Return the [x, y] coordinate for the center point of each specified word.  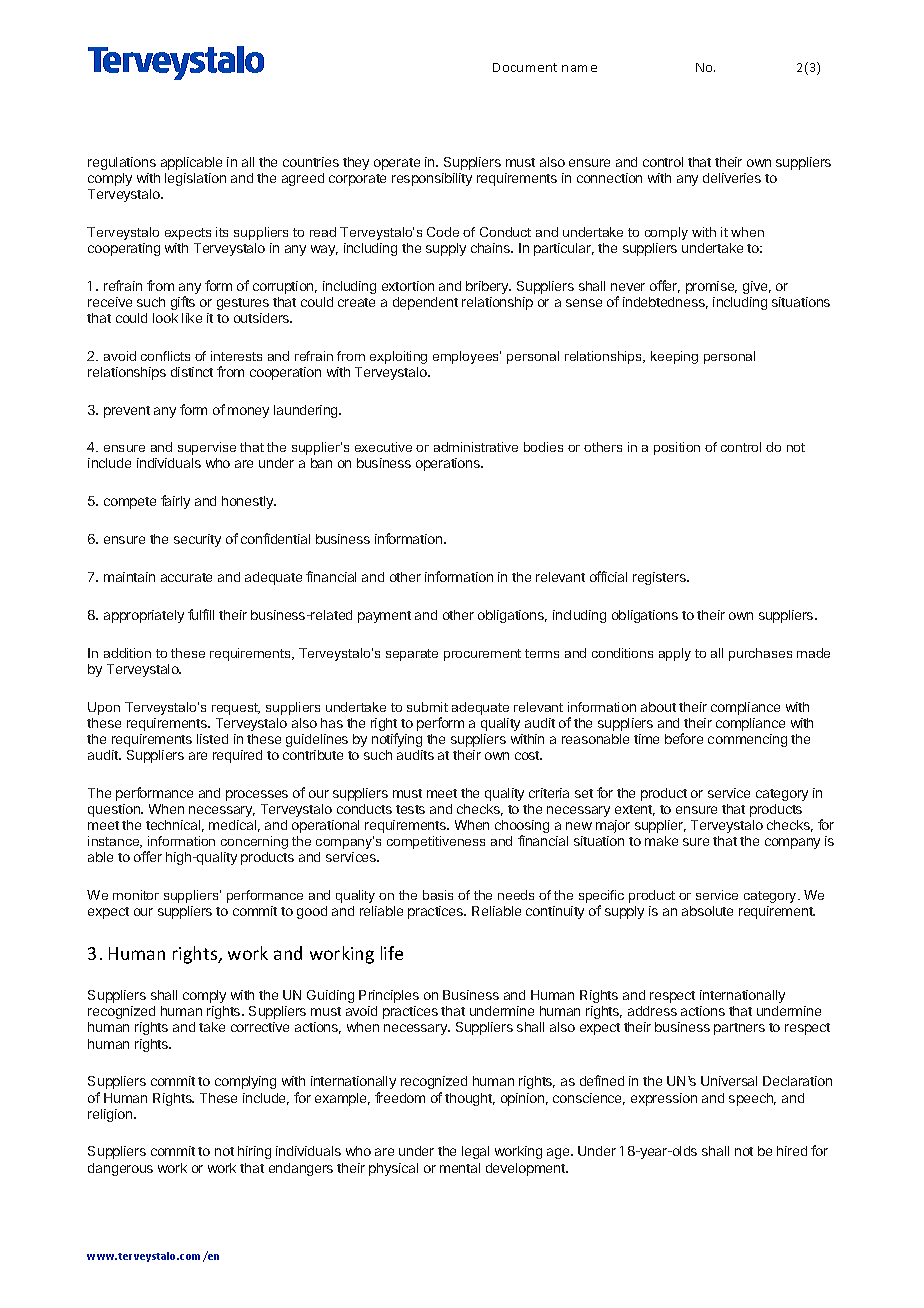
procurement [482, 655]
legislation [195, 179]
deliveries [732, 178]
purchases [760, 654]
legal [475, 1152]
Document [525, 67]
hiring [254, 1152]
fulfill [201, 614]
